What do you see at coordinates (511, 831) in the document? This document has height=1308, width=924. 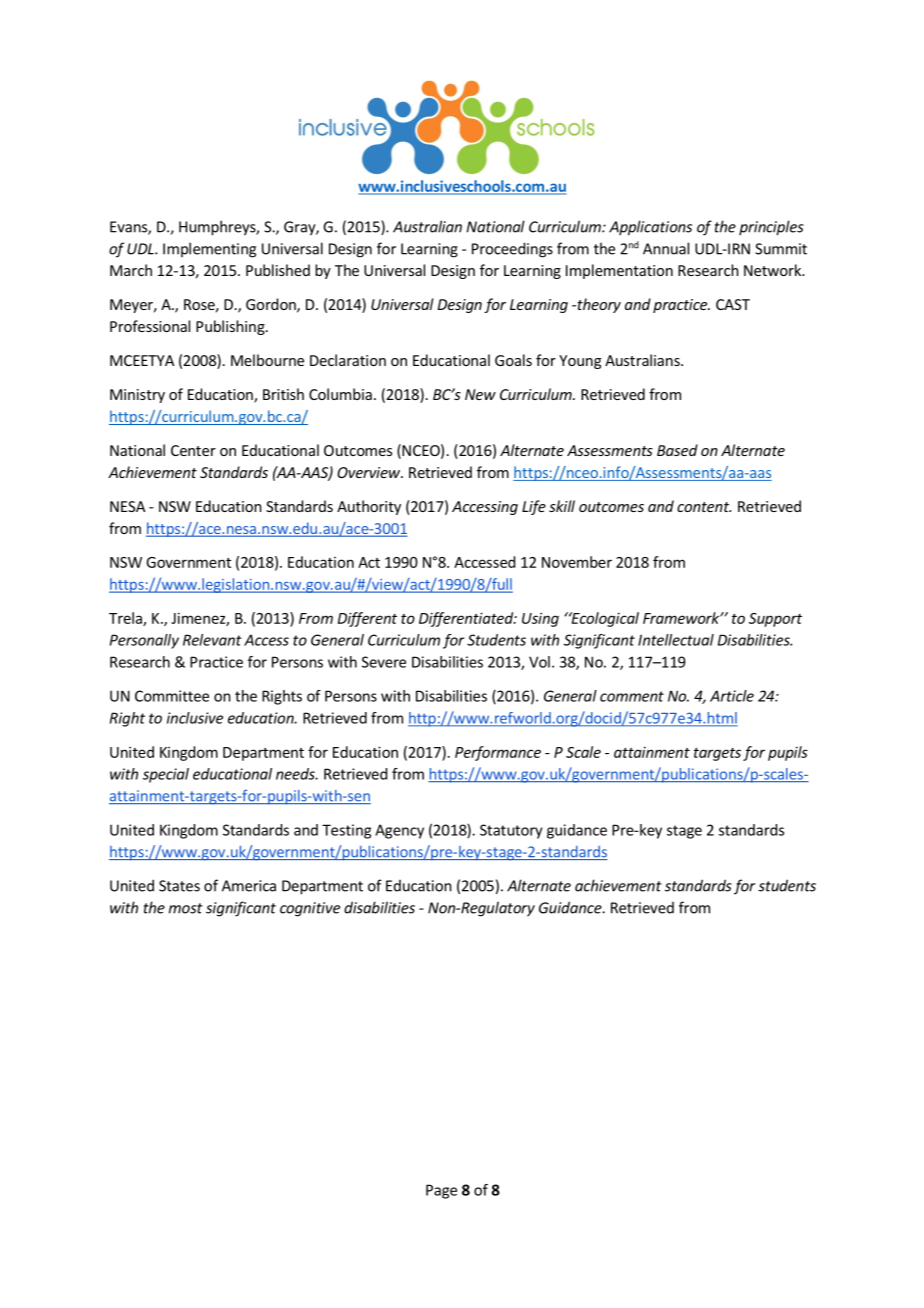 I see `Statutory` at bounding box center [511, 831].
